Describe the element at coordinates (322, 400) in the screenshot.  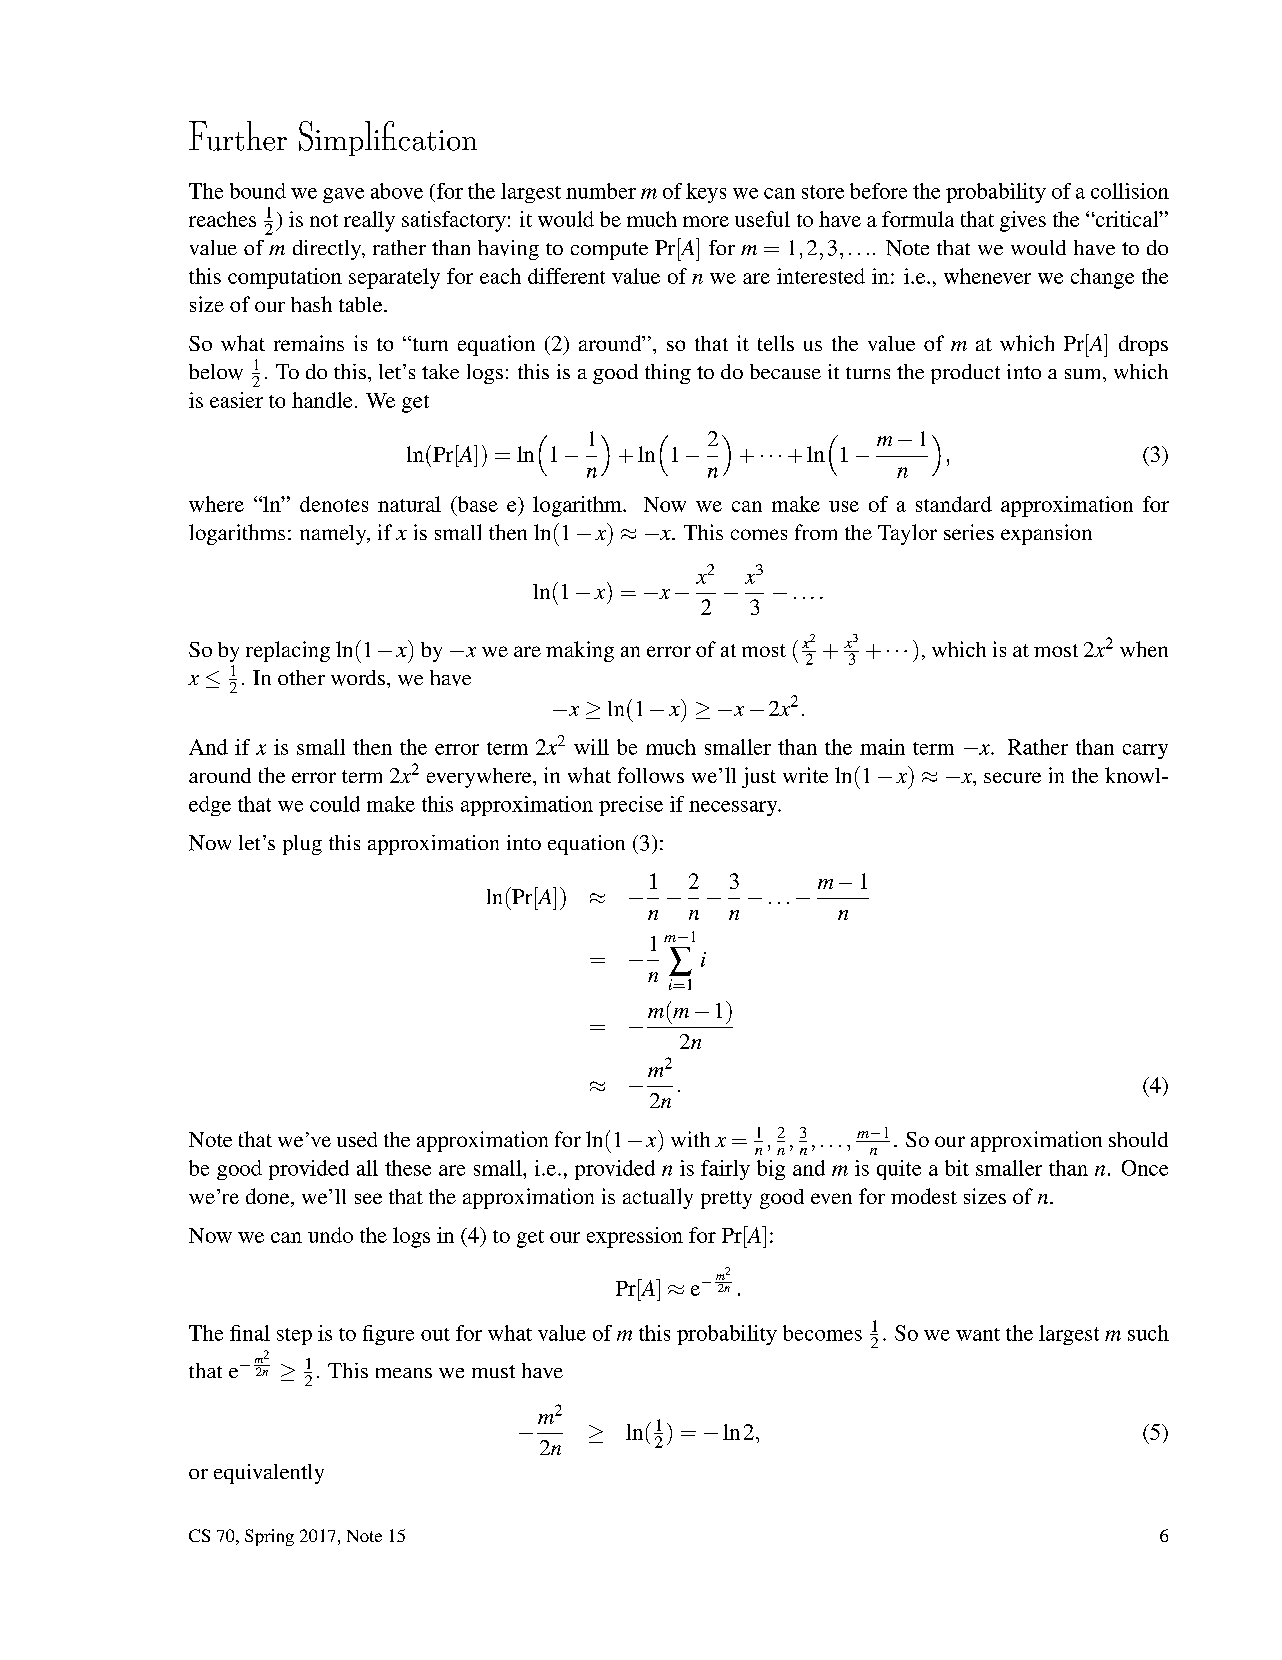
I see `handle` at that location.
